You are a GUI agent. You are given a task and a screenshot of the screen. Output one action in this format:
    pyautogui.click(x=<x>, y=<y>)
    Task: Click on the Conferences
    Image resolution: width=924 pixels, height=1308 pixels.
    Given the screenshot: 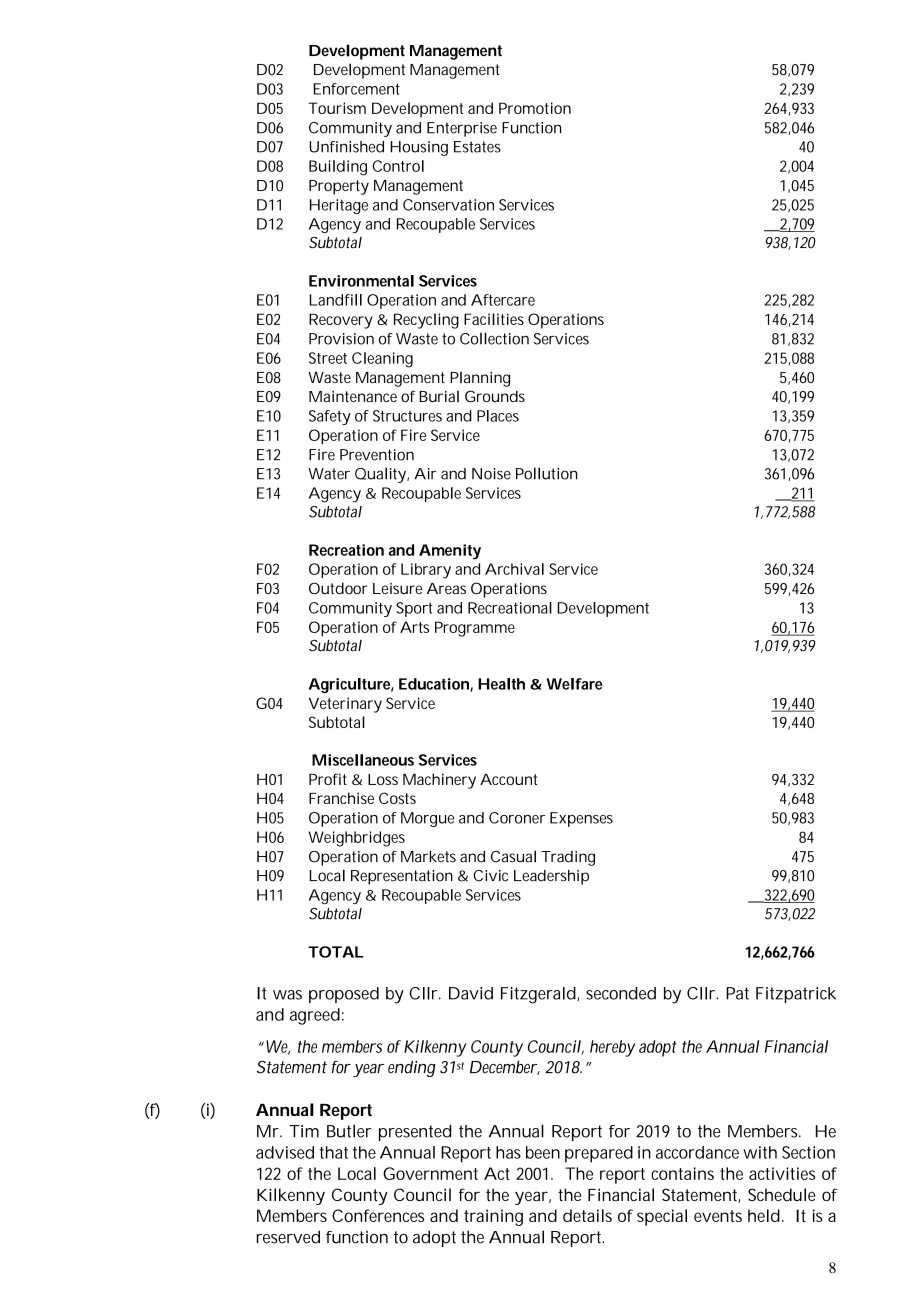 What is the action you would take?
    pyautogui.click(x=378, y=1215)
